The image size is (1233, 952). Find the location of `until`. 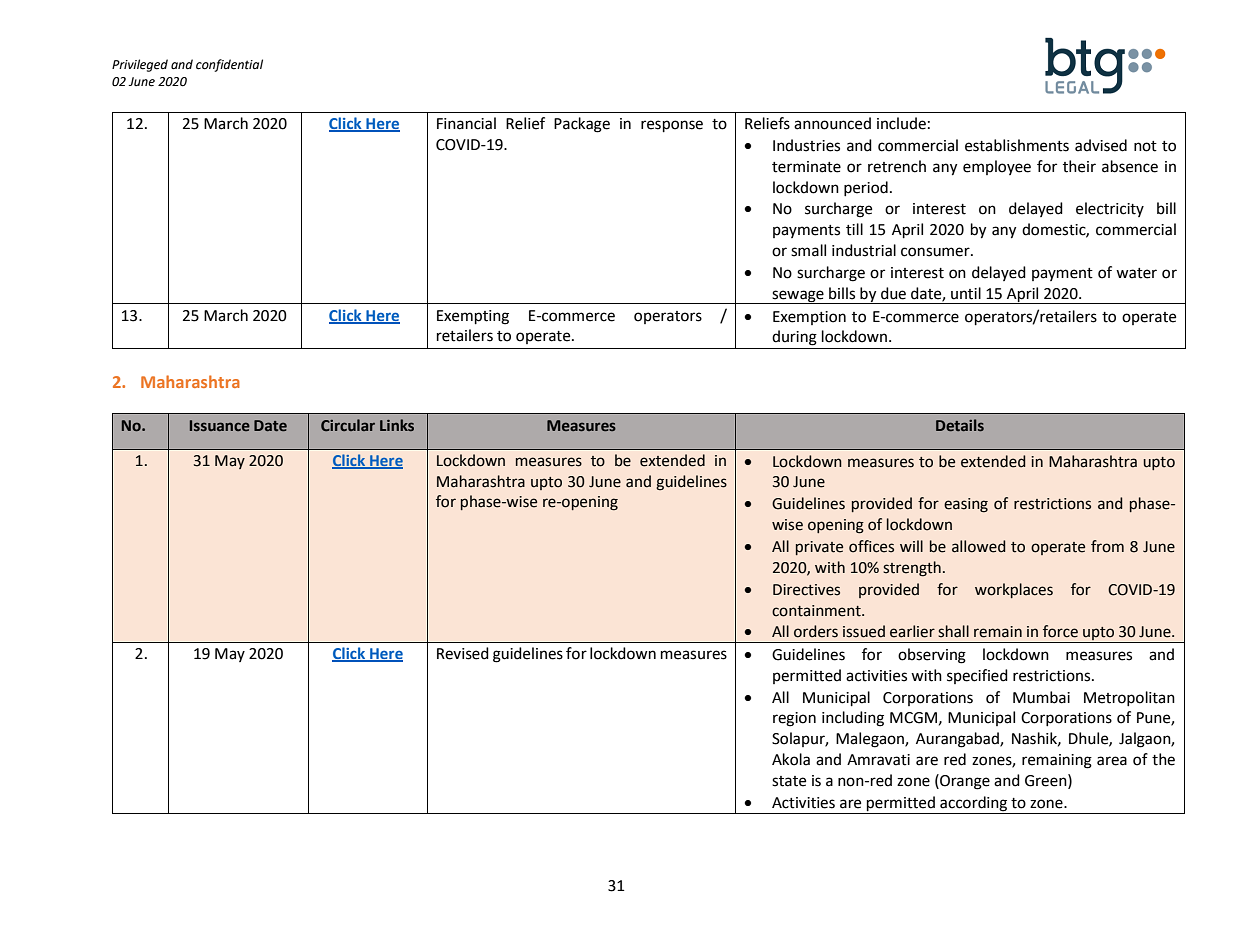

until is located at coordinates (966, 293).
